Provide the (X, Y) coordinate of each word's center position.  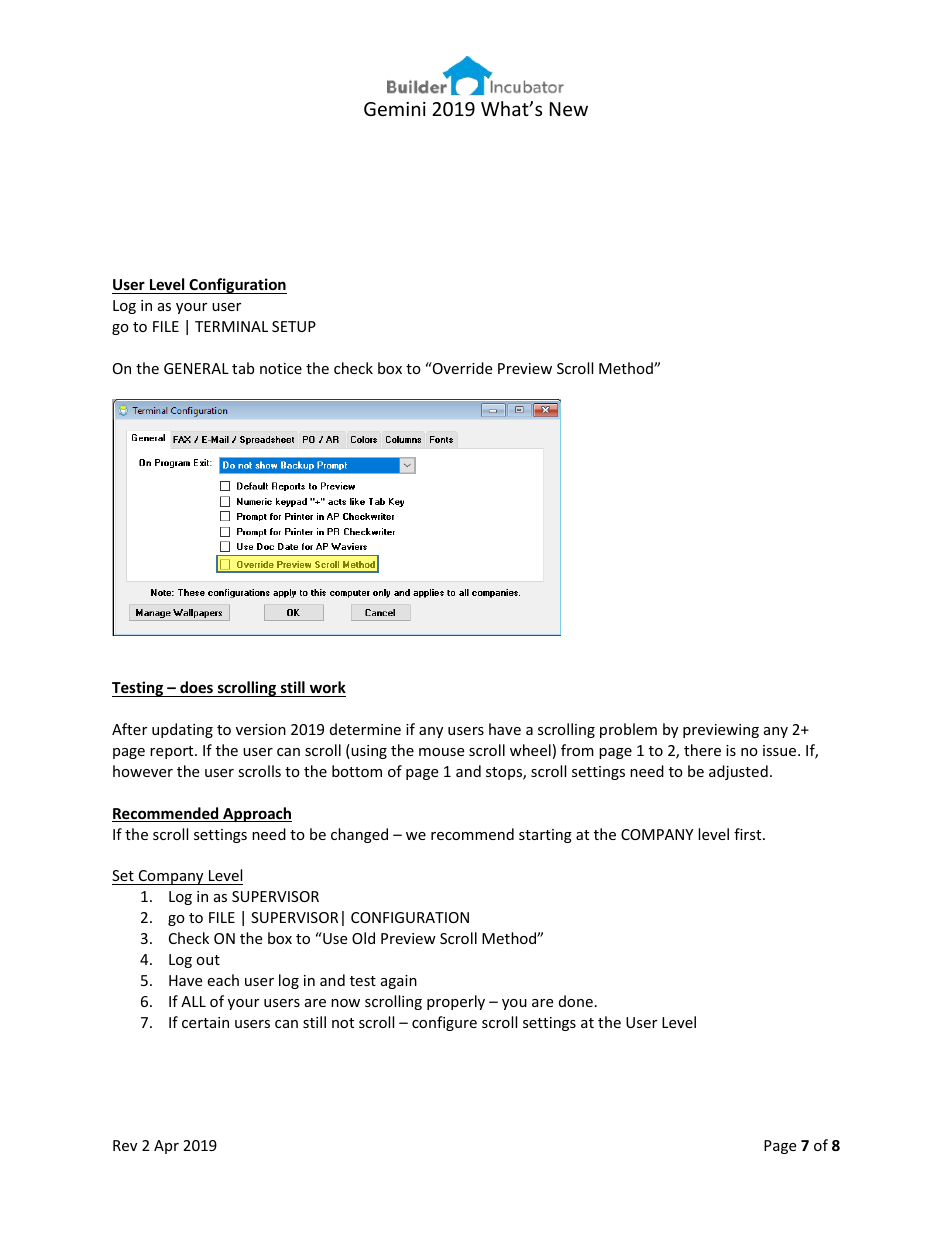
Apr (166, 1147)
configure (444, 1023)
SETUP (294, 326)
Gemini (395, 109)
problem (628, 730)
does (196, 687)
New (569, 109)
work (328, 687)
